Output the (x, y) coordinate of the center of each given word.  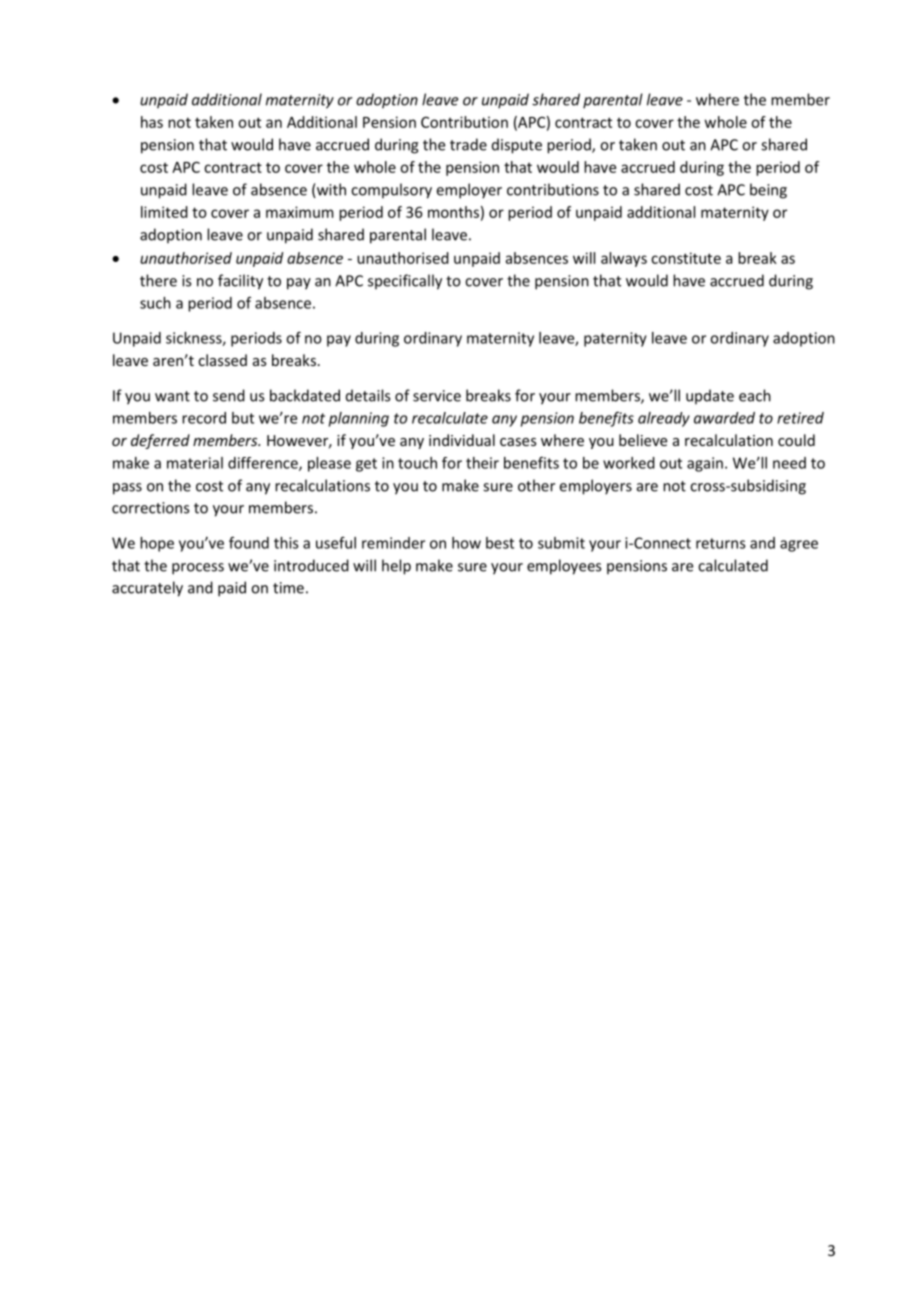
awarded (724, 418)
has (152, 122)
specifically (405, 282)
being (768, 191)
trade (468, 144)
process (198, 569)
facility (240, 282)
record (204, 418)
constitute (686, 258)
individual (462, 440)
